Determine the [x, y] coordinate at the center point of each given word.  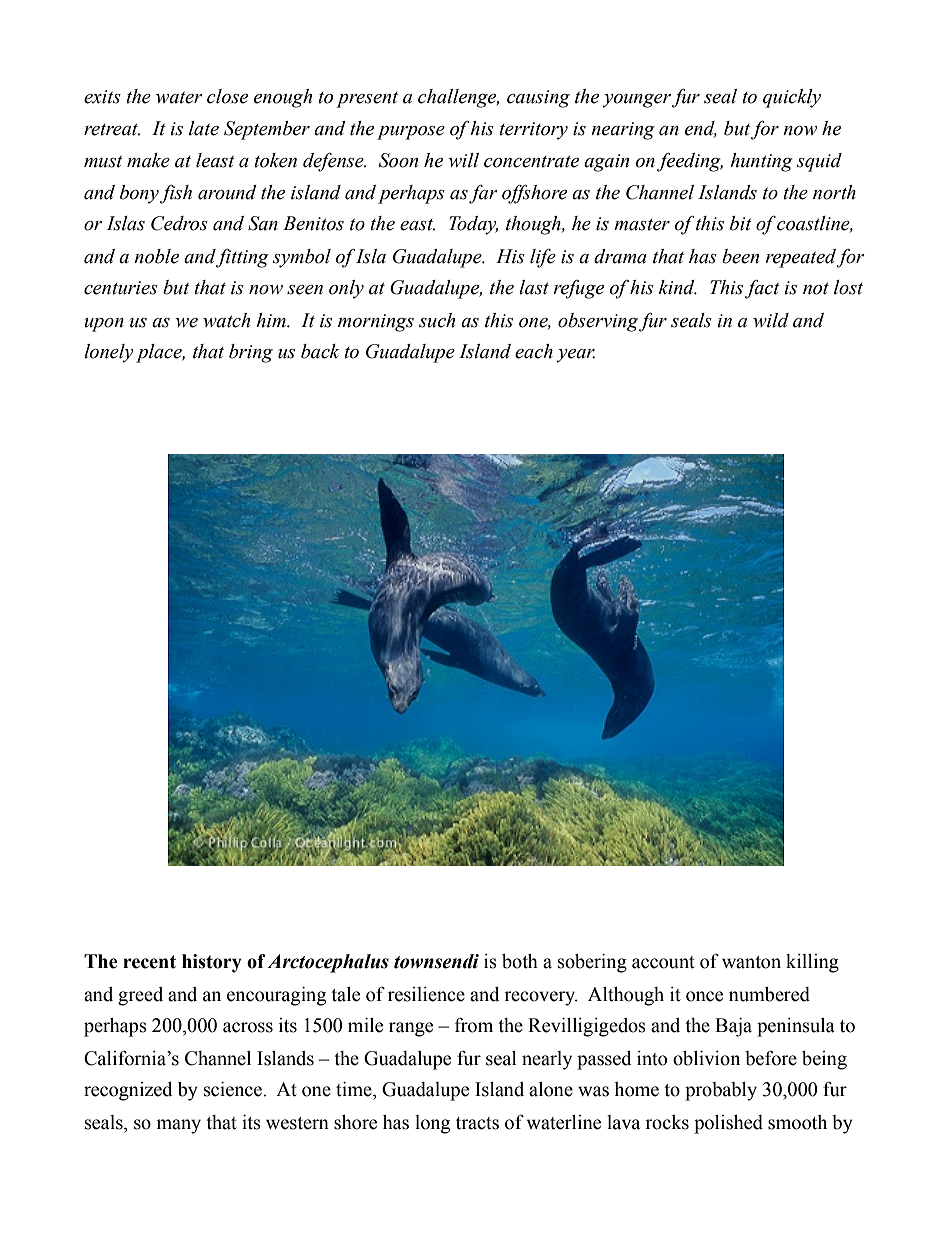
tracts [477, 1123]
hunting [761, 162]
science [234, 1089]
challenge [458, 98]
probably [721, 1091]
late [204, 128]
